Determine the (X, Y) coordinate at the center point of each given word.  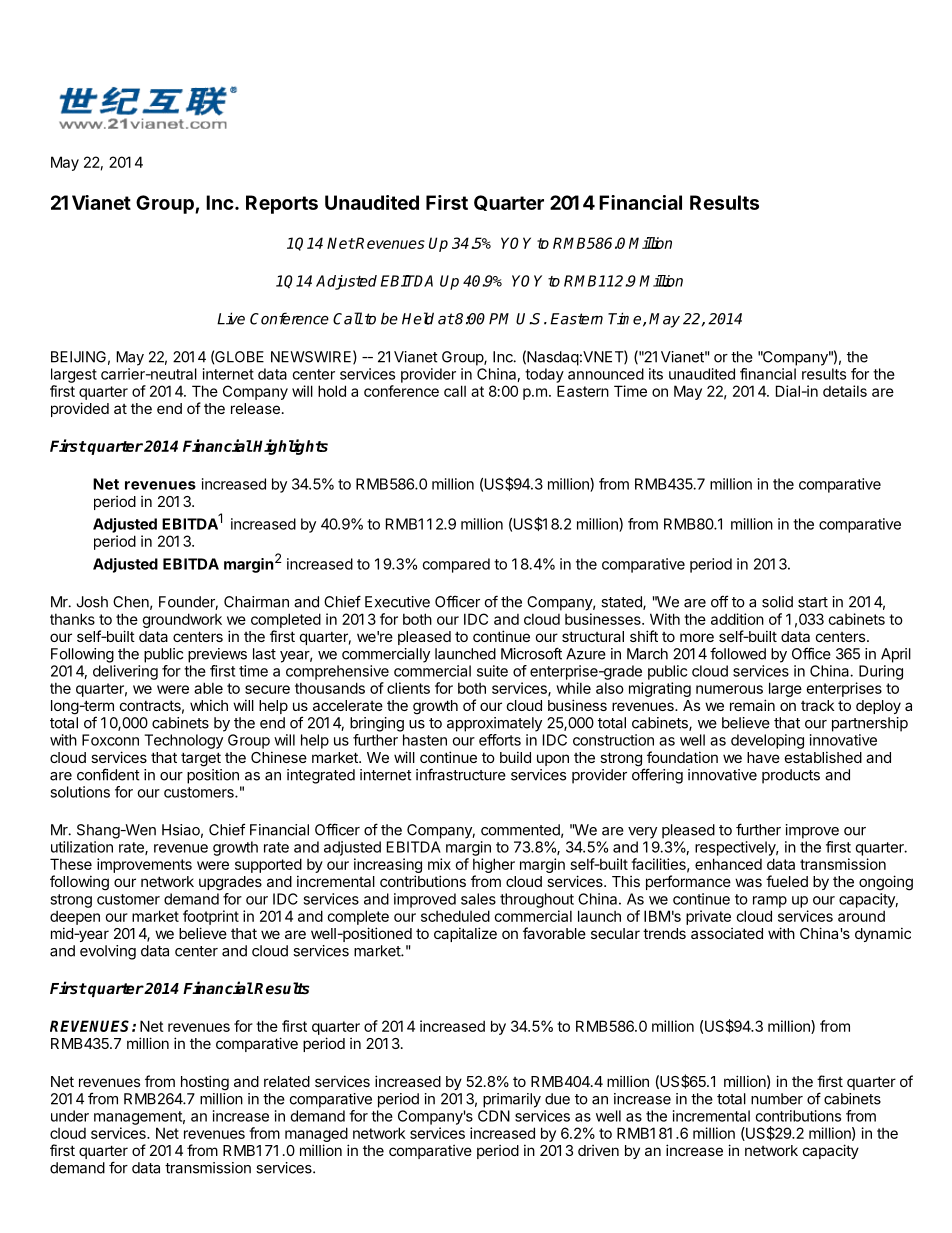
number (777, 1099)
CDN (494, 1116)
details (845, 391)
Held (418, 318)
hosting (205, 1083)
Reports (282, 204)
